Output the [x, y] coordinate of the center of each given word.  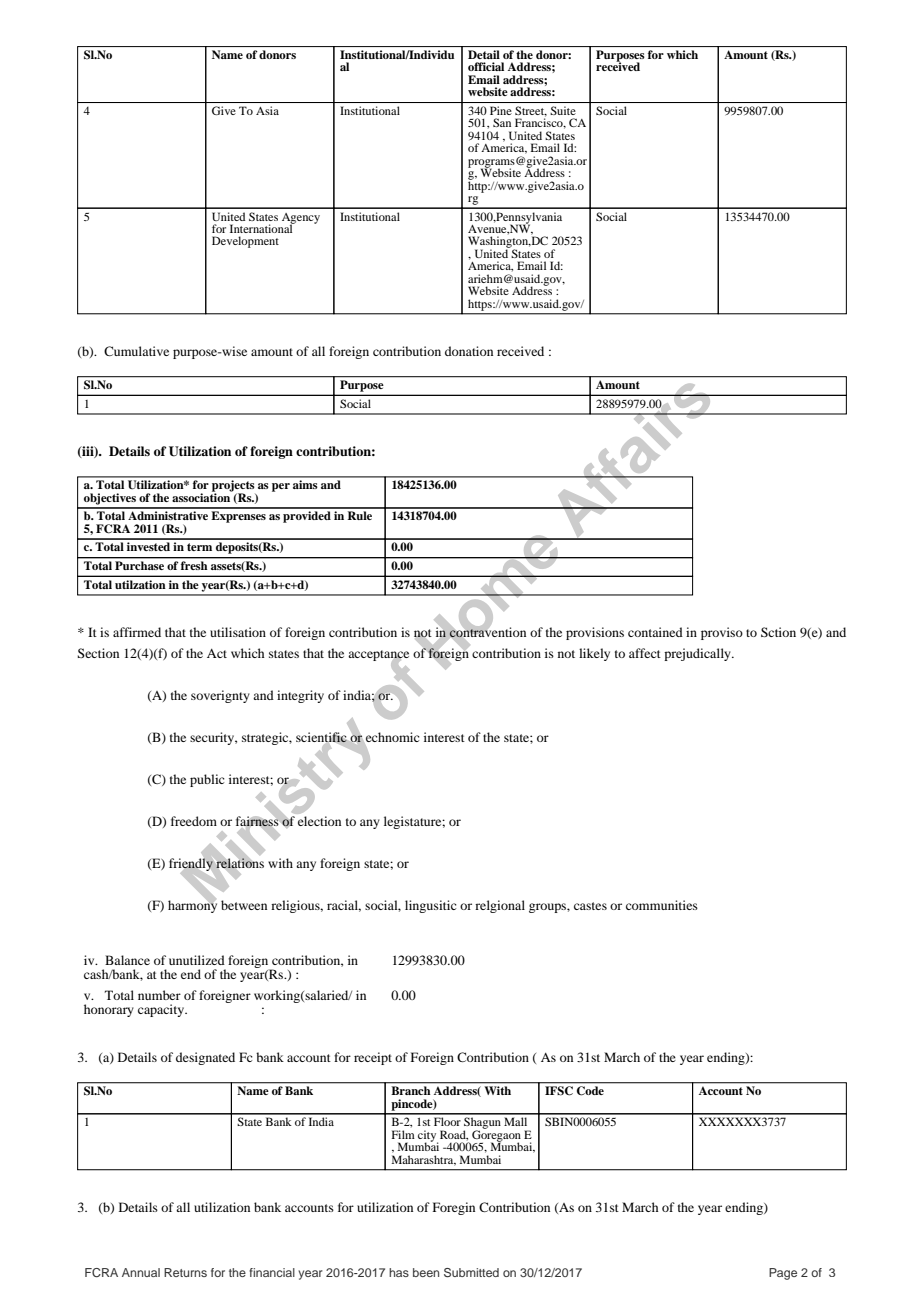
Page [783, 1274]
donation [469, 351]
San [502, 122]
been [426, 1272]
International [262, 227]
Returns [185, 1272]
